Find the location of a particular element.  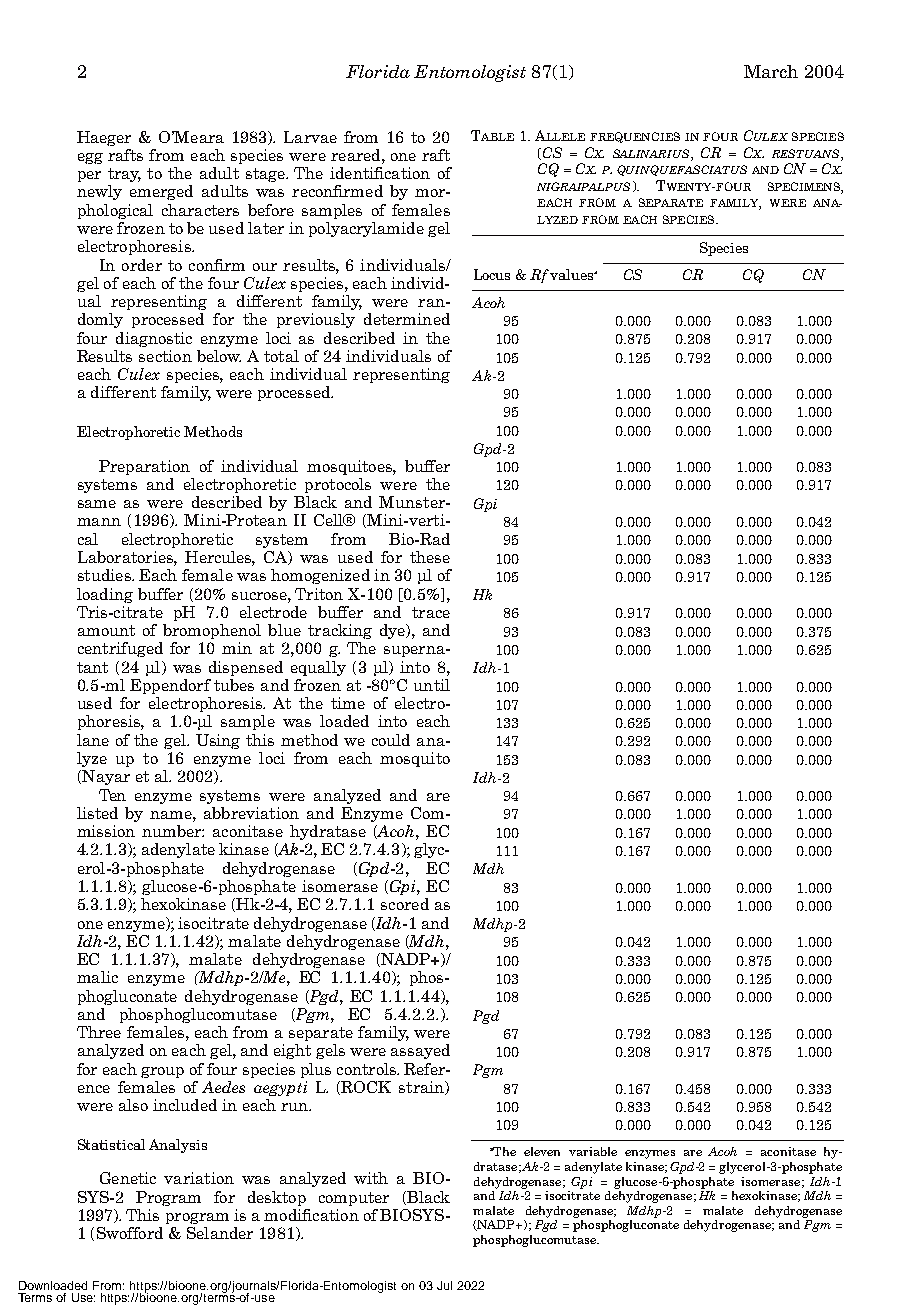

Jul is located at coordinates (444, 1285).
